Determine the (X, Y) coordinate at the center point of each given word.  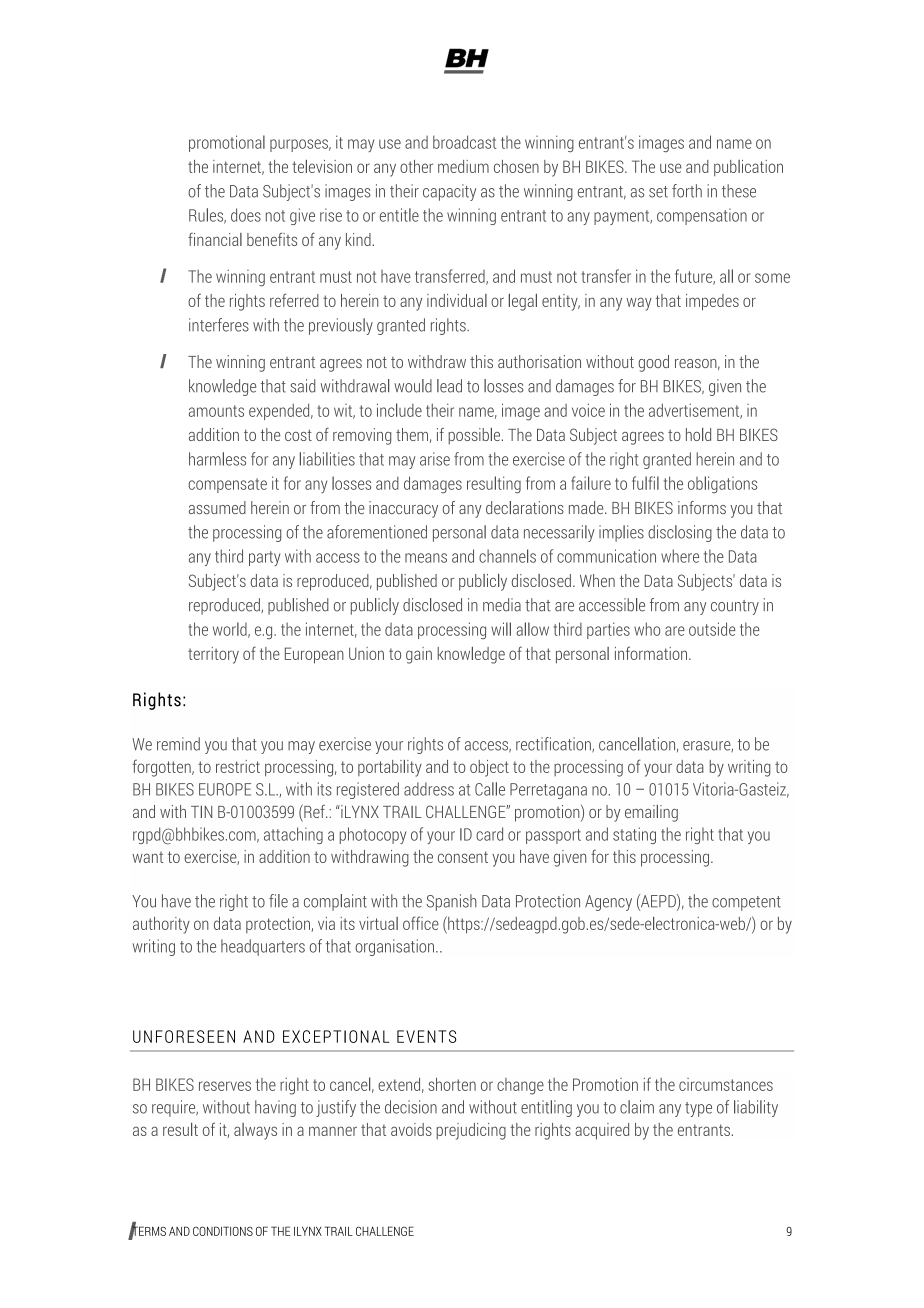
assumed (217, 507)
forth (687, 191)
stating (634, 835)
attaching (293, 835)
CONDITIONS (223, 1231)
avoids (411, 1129)
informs (702, 507)
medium (463, 166)
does (246, 215)
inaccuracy (403, 509)
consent (463, 857)
